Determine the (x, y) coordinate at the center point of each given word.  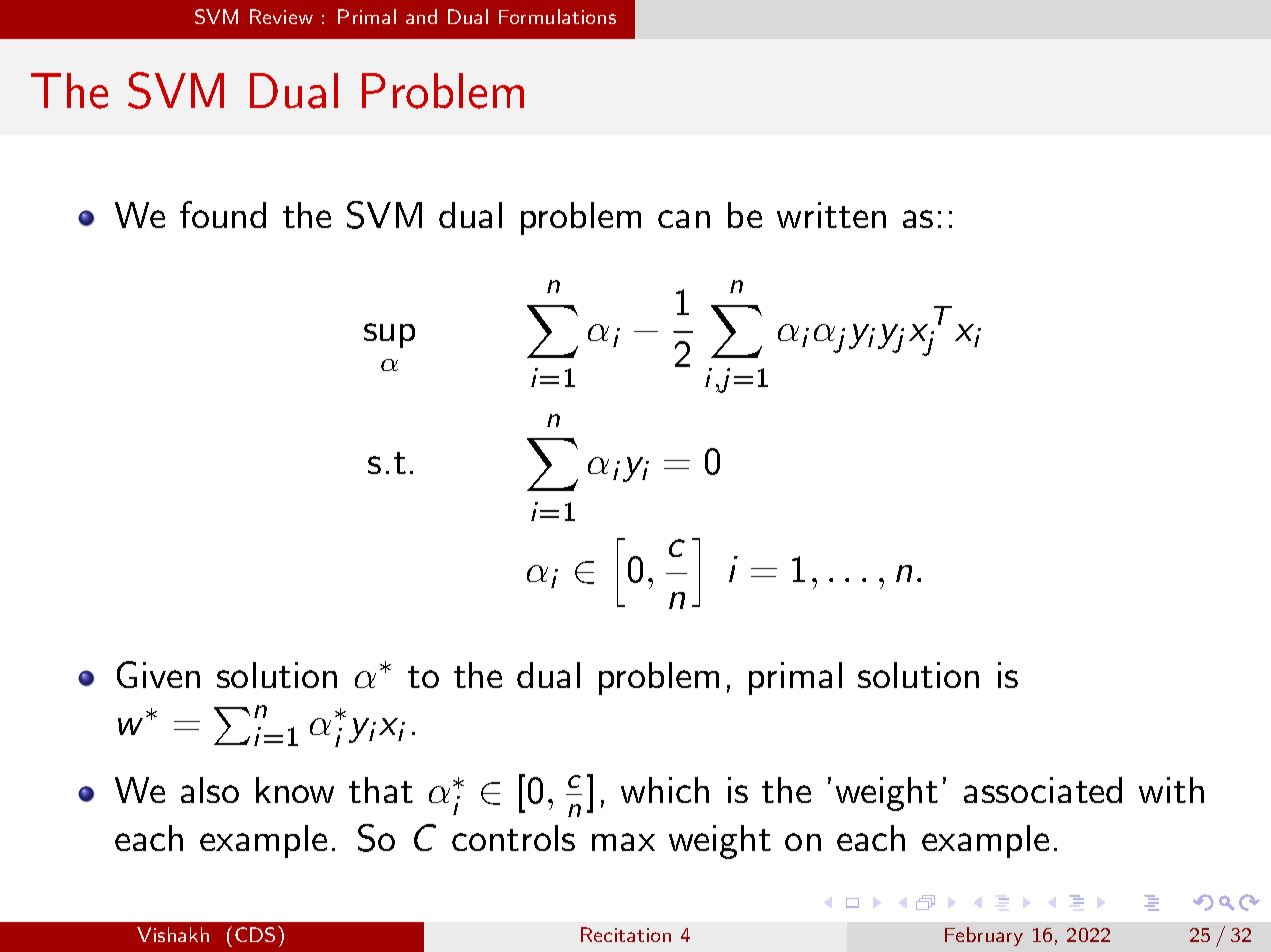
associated (1043, 790)
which (665, 790)
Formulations (557, 16)
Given (158, 674)
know (295, 790)
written (831, 215)
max (623, 842)
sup (389, 335)
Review (281, 16)
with (1171, 790)
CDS (255, 934)
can (684, 219)
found (223, 214)
